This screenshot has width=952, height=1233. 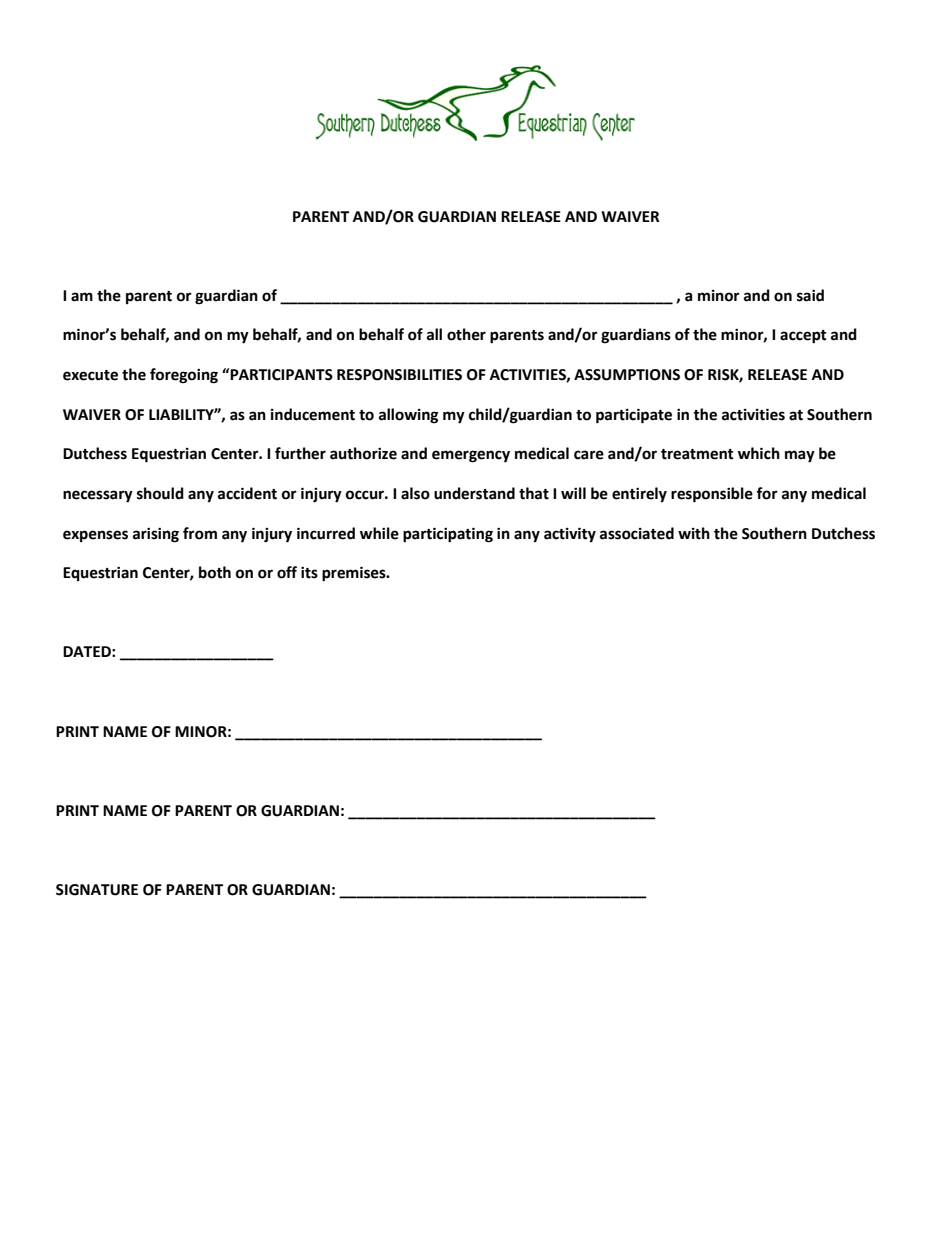 I want to click on both, so click(x=215, y=572).
